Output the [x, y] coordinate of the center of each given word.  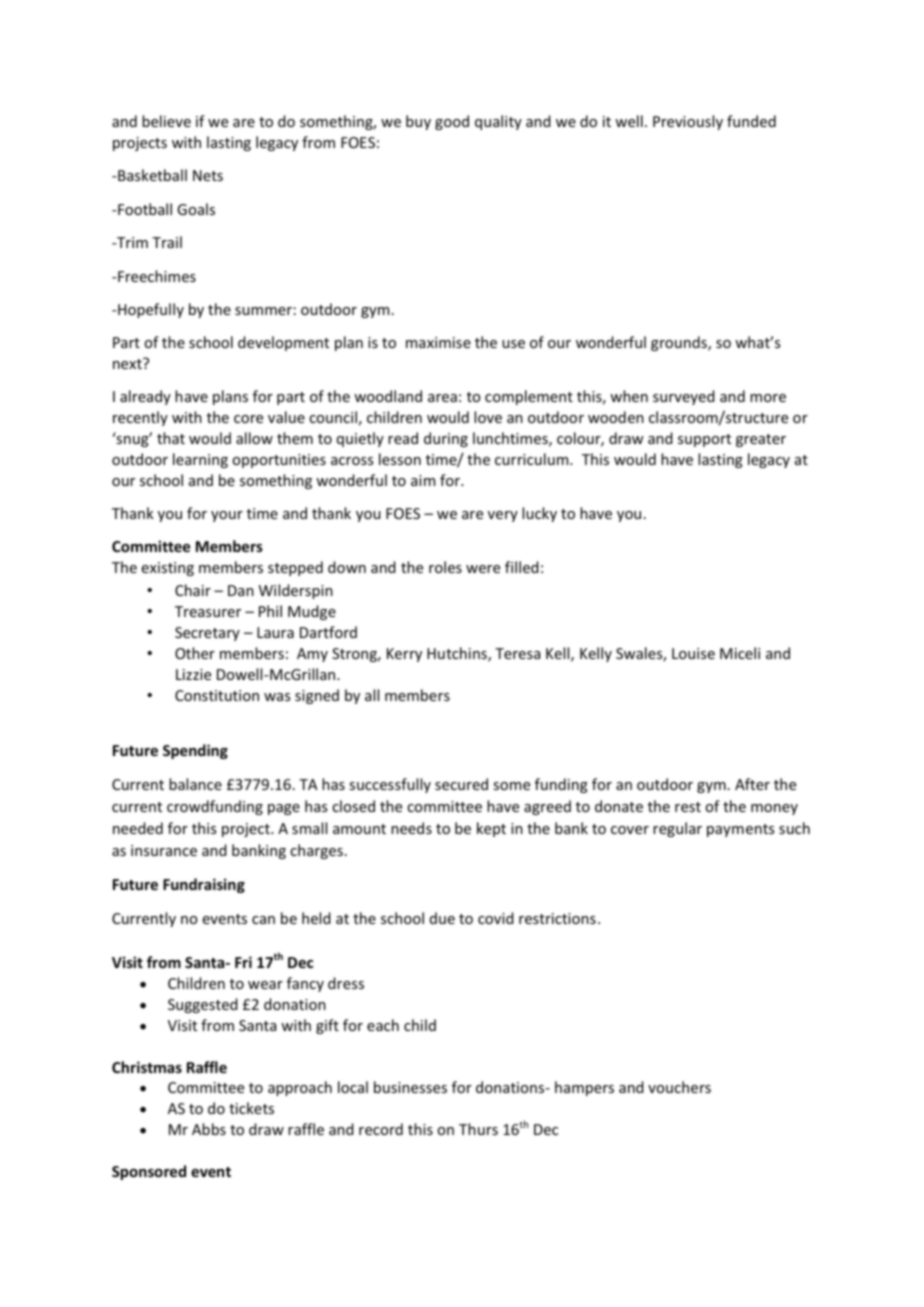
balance [195, 784]
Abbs [209, 1129]
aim [423, 480]
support [704, 440]
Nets [208, 175]
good [452, 122]
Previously [688, 122]
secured [461, 784]
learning [200, 460]
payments [740, 830]
